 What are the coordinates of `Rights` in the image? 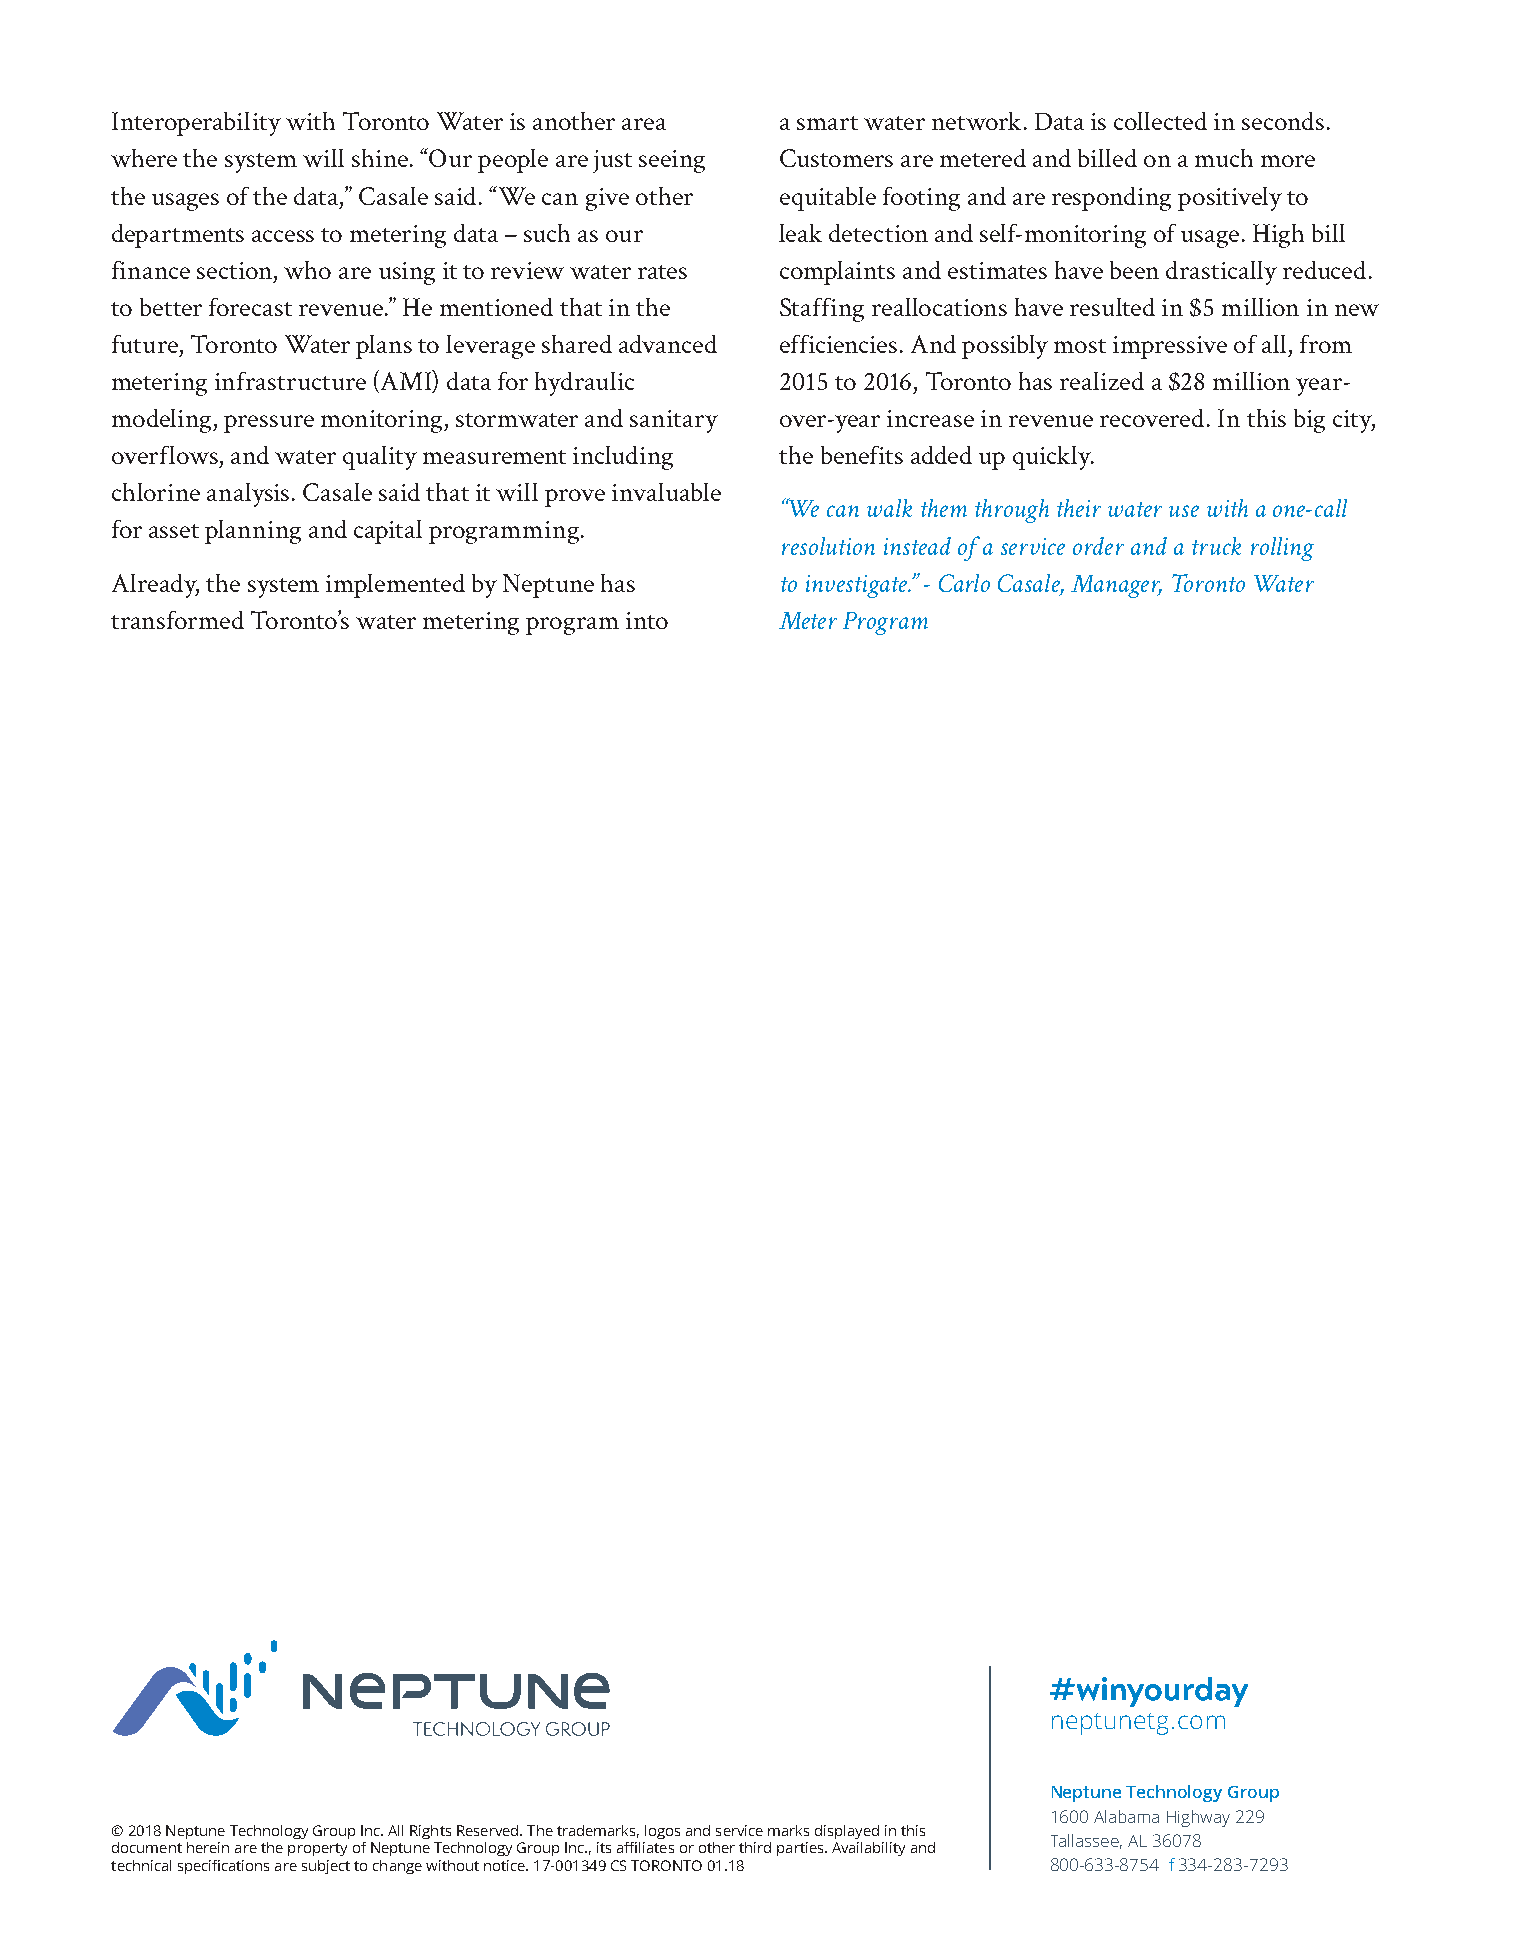 It's located at (430, 1832).
